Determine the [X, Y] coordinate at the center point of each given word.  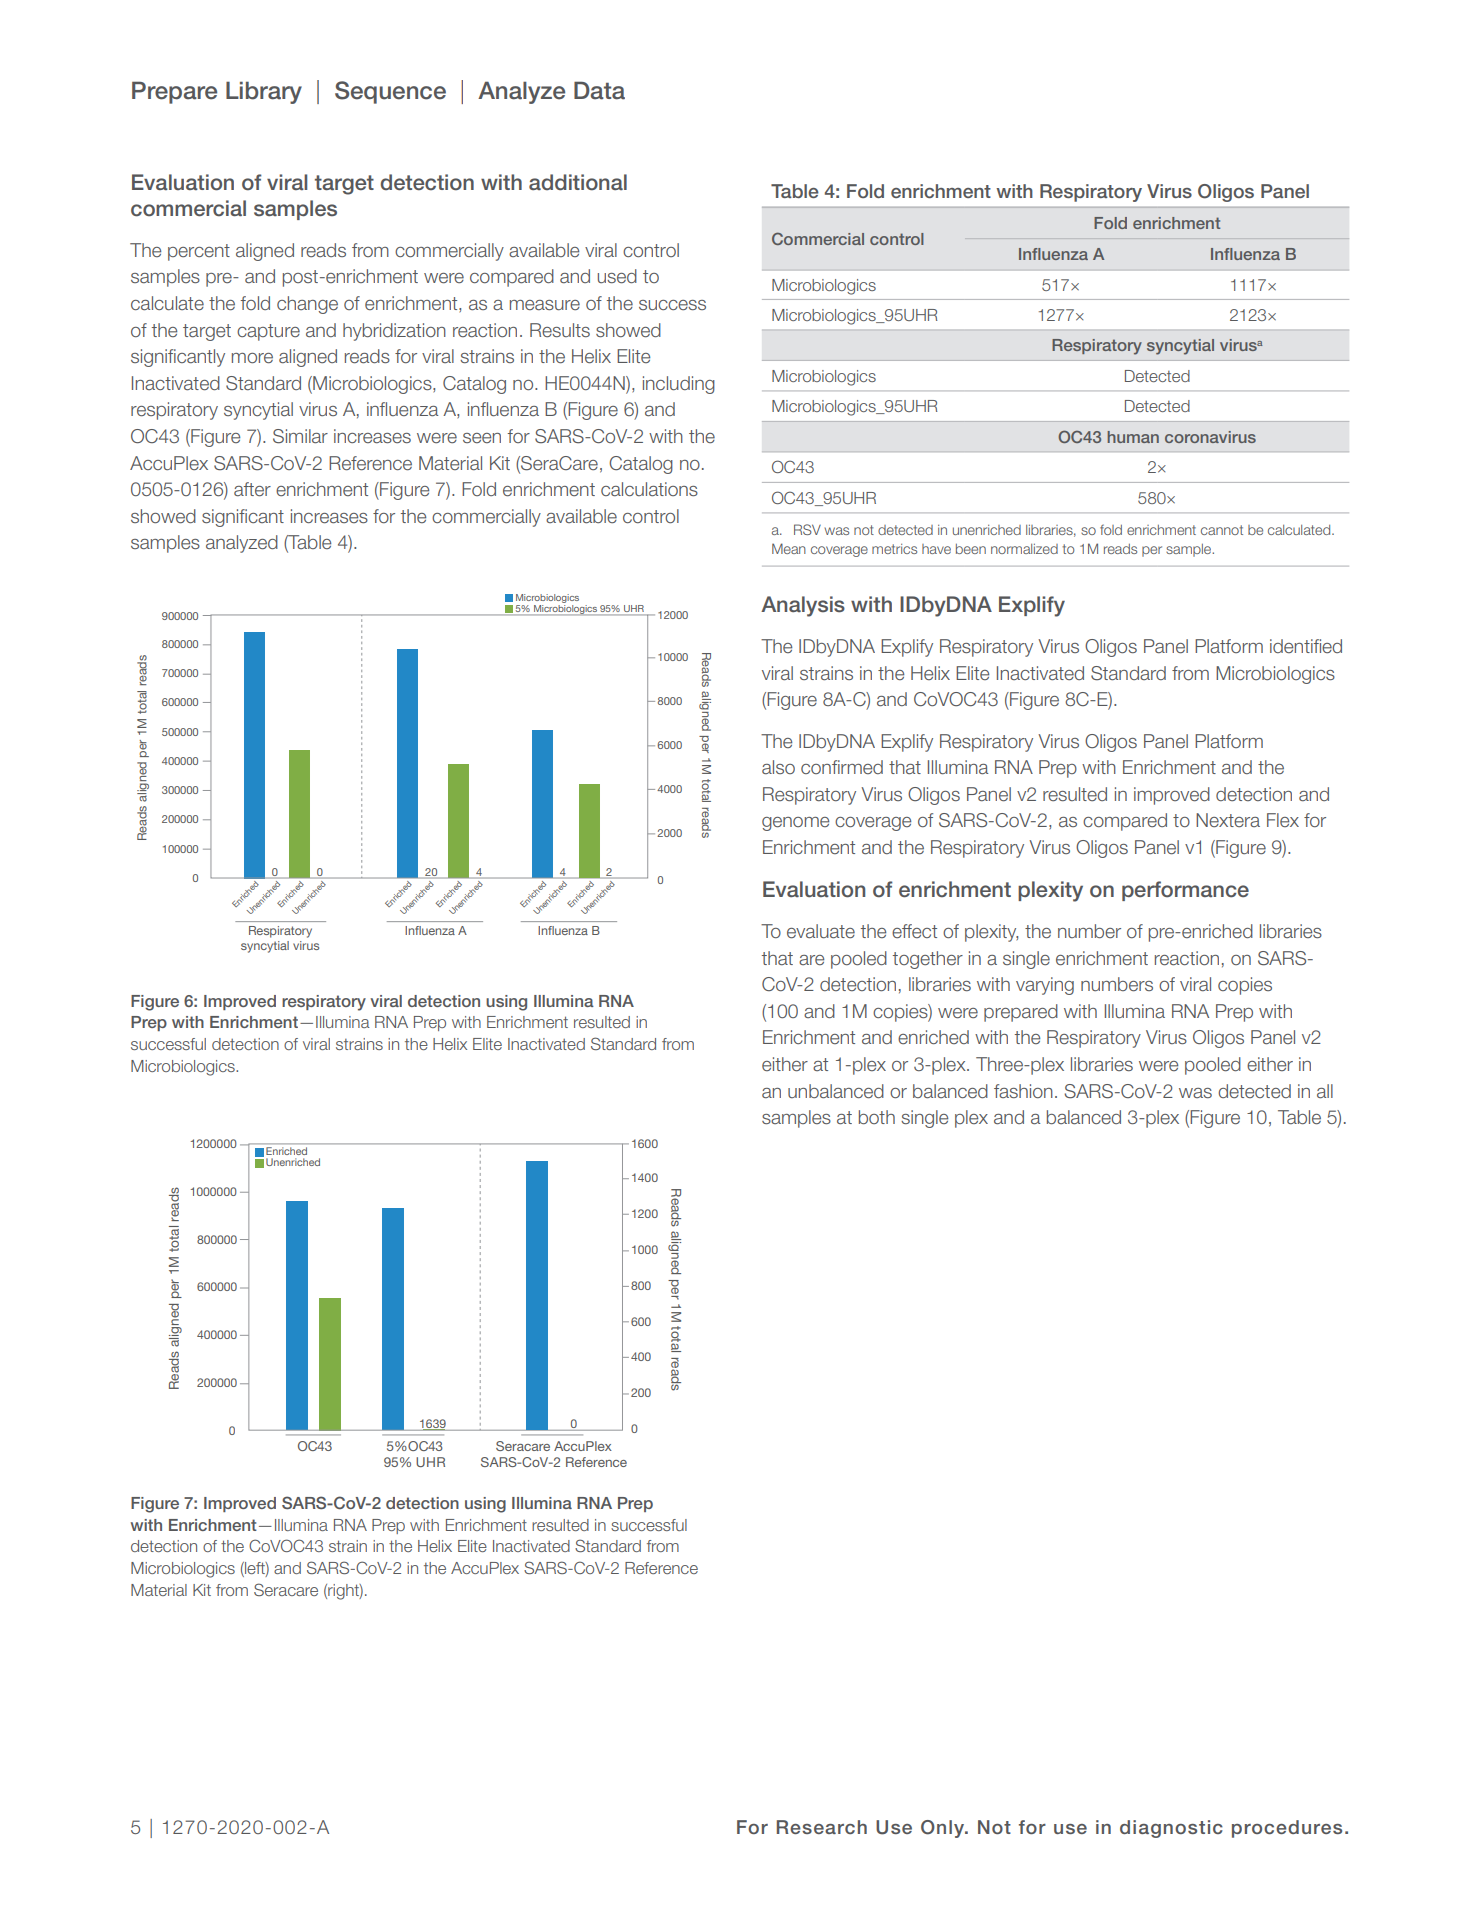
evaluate [821, 931]
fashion [1023, 1091]
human [1133, 437]
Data [599, 90]
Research [822, 1827]
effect [914, 931]
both [877, 1117]
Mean [789, 548]
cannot [1222, 530]
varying [1045, 986]
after [252, 489]
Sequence [390, 92]
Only [944, 1829]
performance [1185, 891]
